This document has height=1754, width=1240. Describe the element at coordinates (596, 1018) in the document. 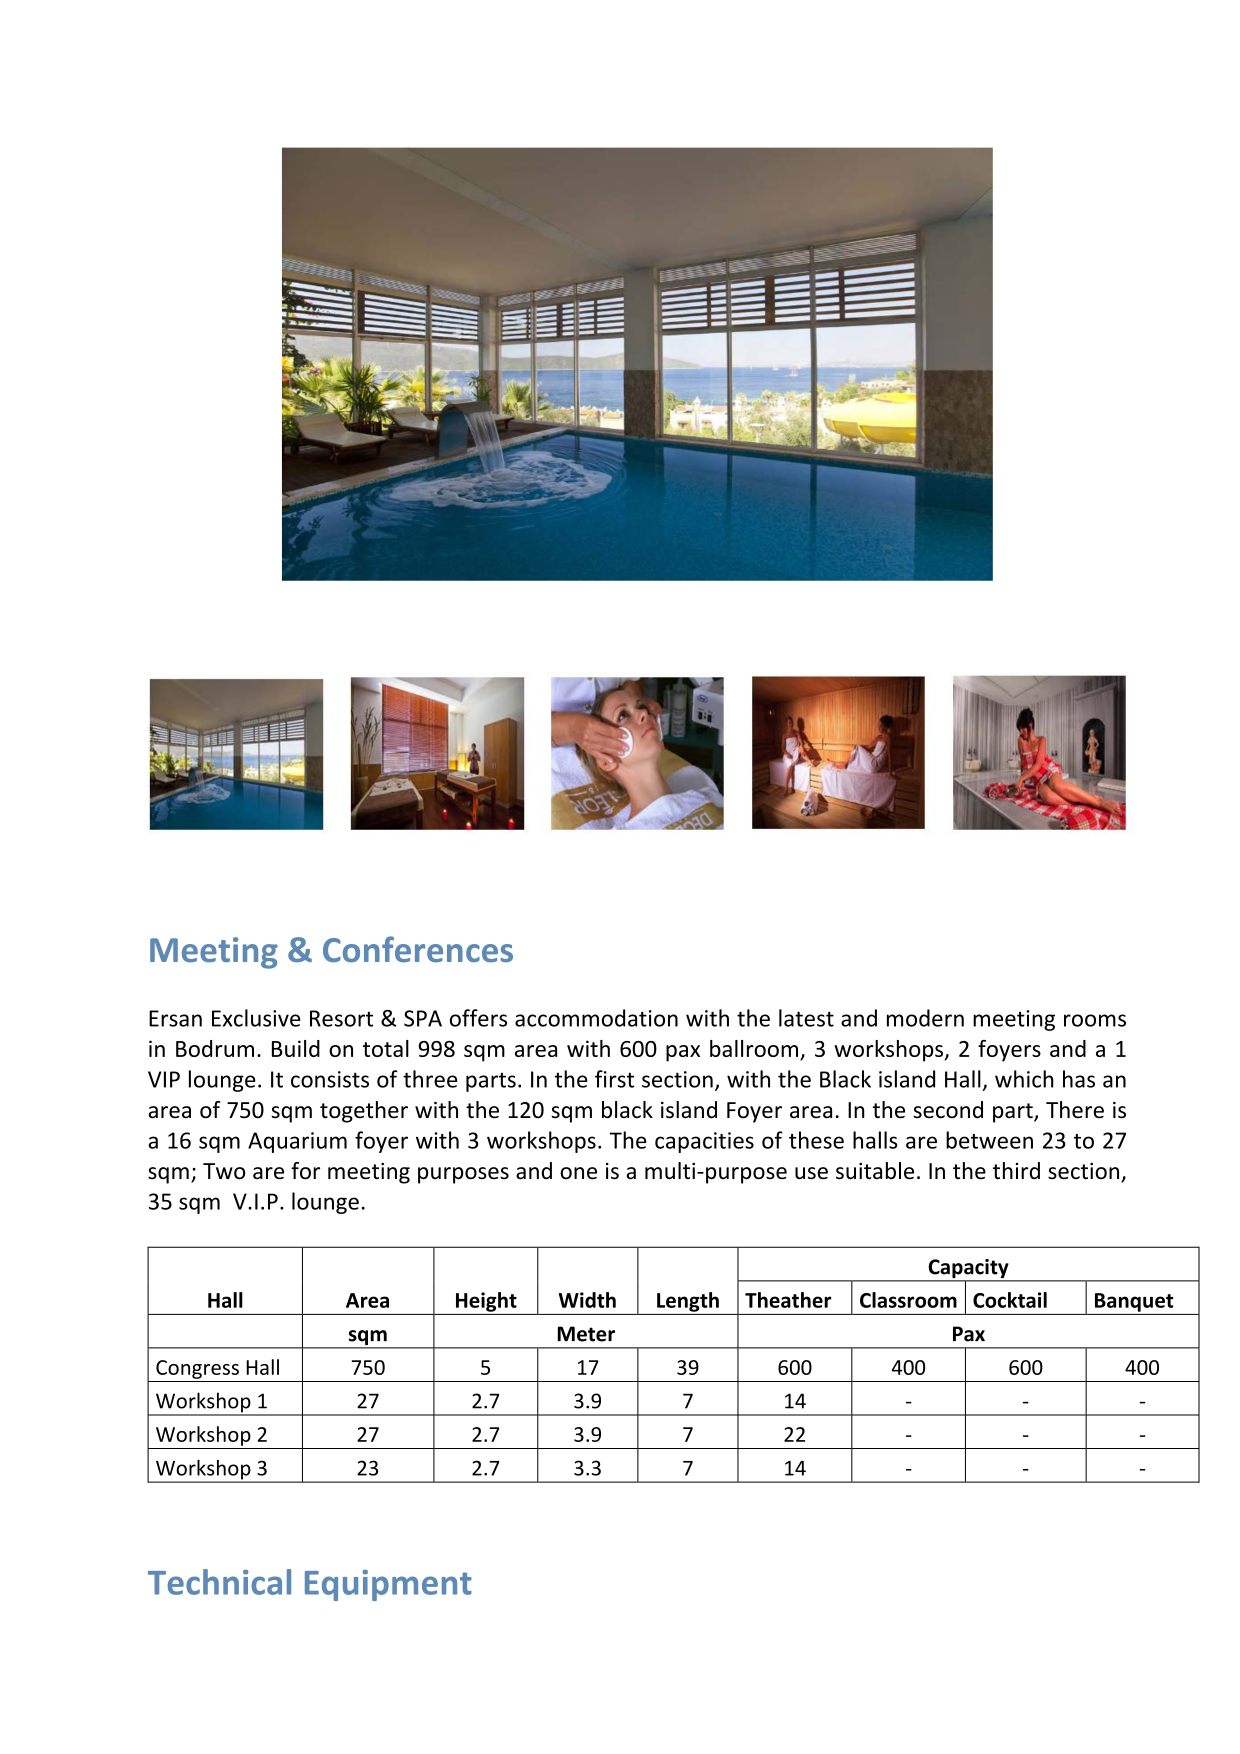

I see `accommodation` at that location.
